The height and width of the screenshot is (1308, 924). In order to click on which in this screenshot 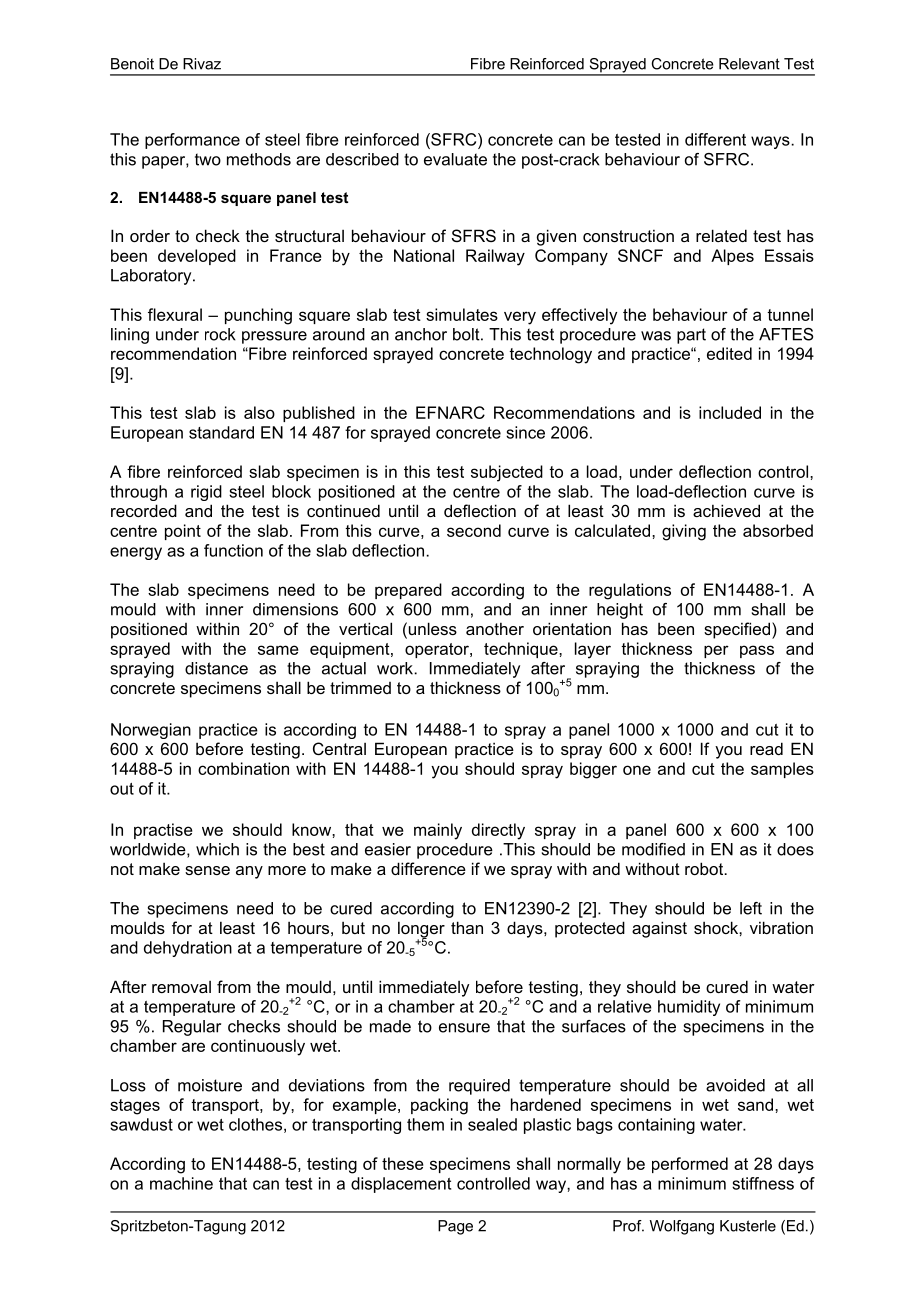, I will do `click(217, 849)`.
